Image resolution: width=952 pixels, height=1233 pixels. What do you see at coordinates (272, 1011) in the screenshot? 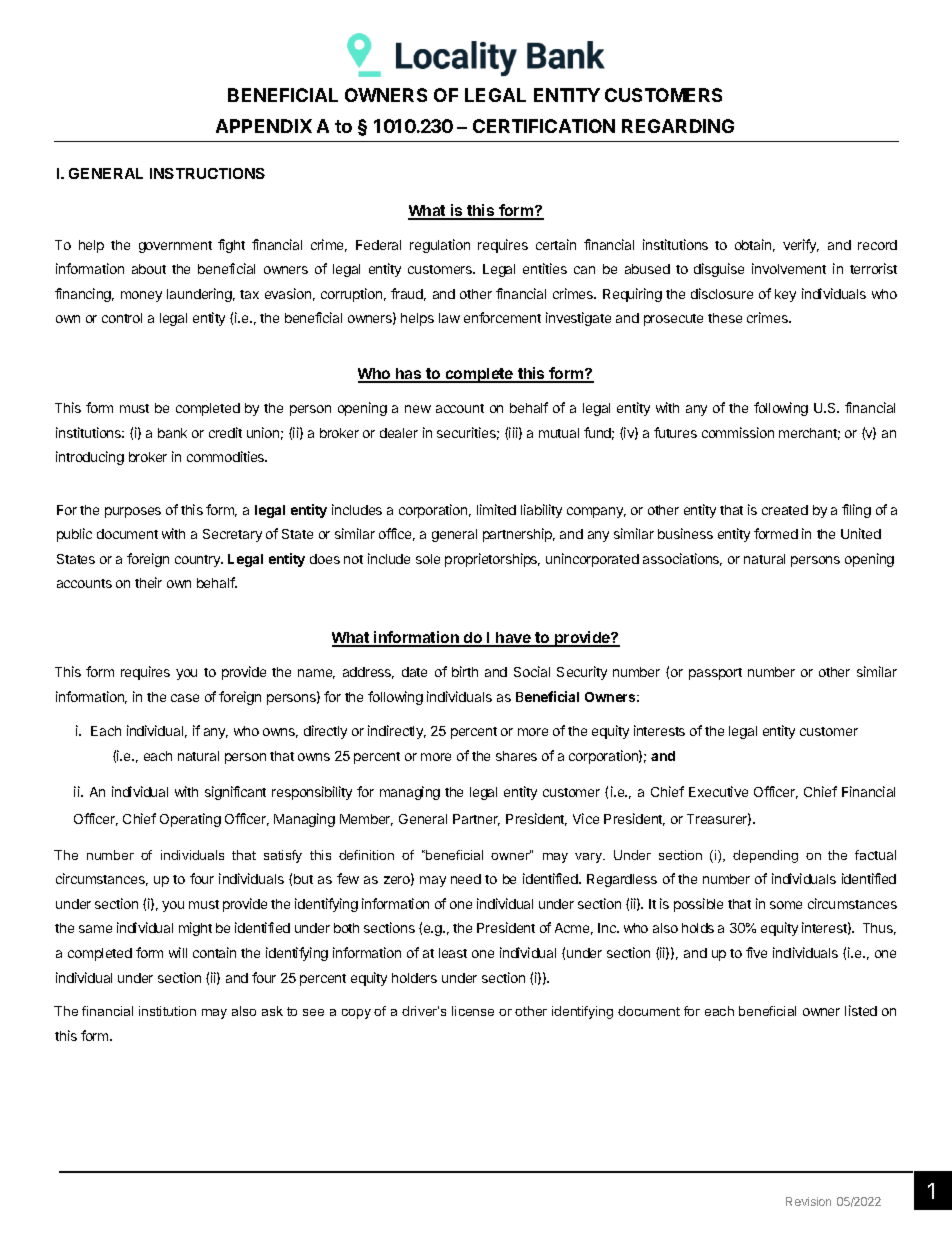
I see `ask` at bounding box center [272, 1011].
